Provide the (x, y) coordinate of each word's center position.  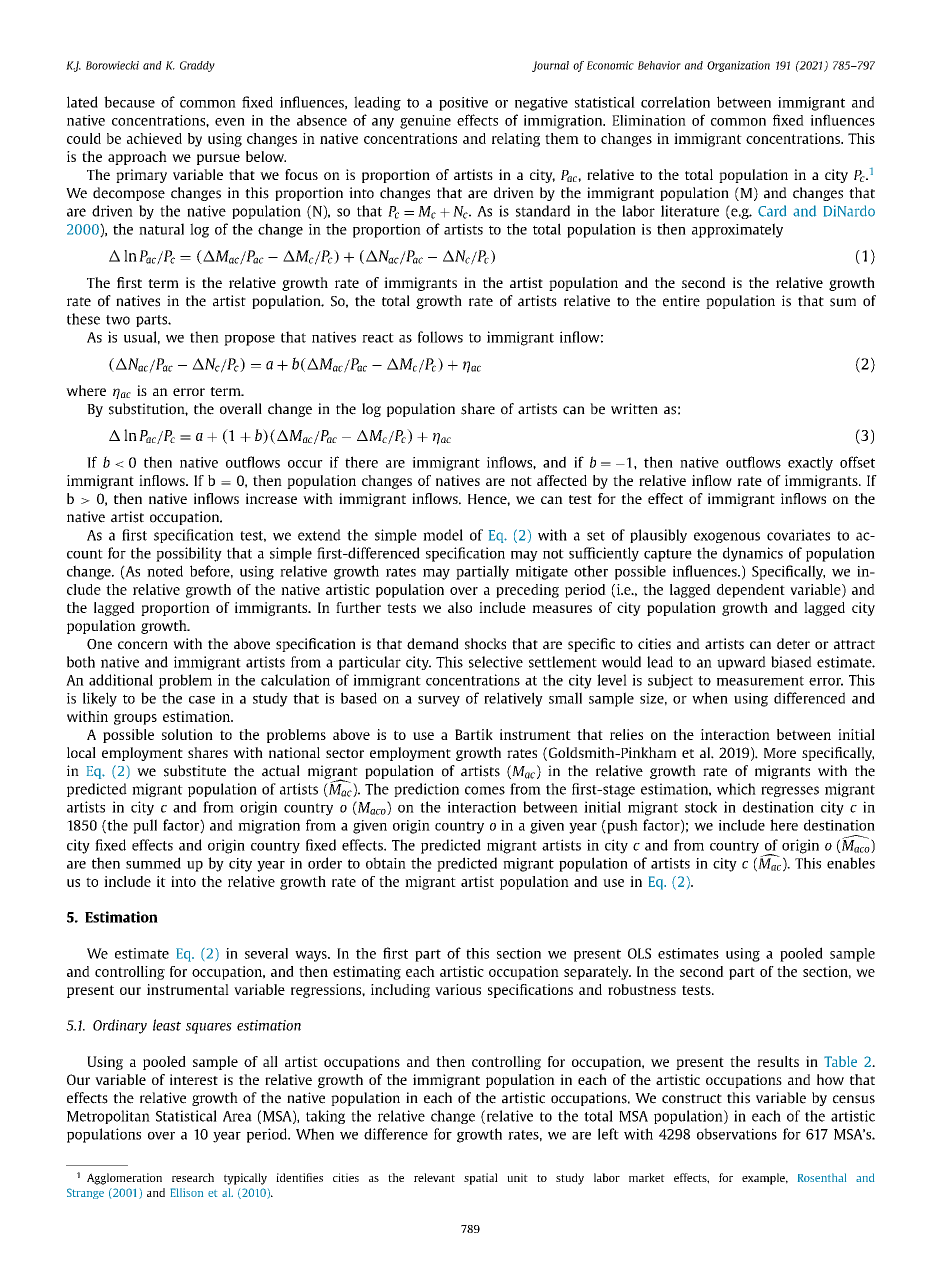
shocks (485, 644)
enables (851, 863)
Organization (738, 66)
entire (681, 301)
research (193, 1177)
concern (143, 645)
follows (440, 337)
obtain (386, 863)
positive (463, 104)
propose (249, 340)
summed (153, 863)
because (129, 102)
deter (793, 644)
